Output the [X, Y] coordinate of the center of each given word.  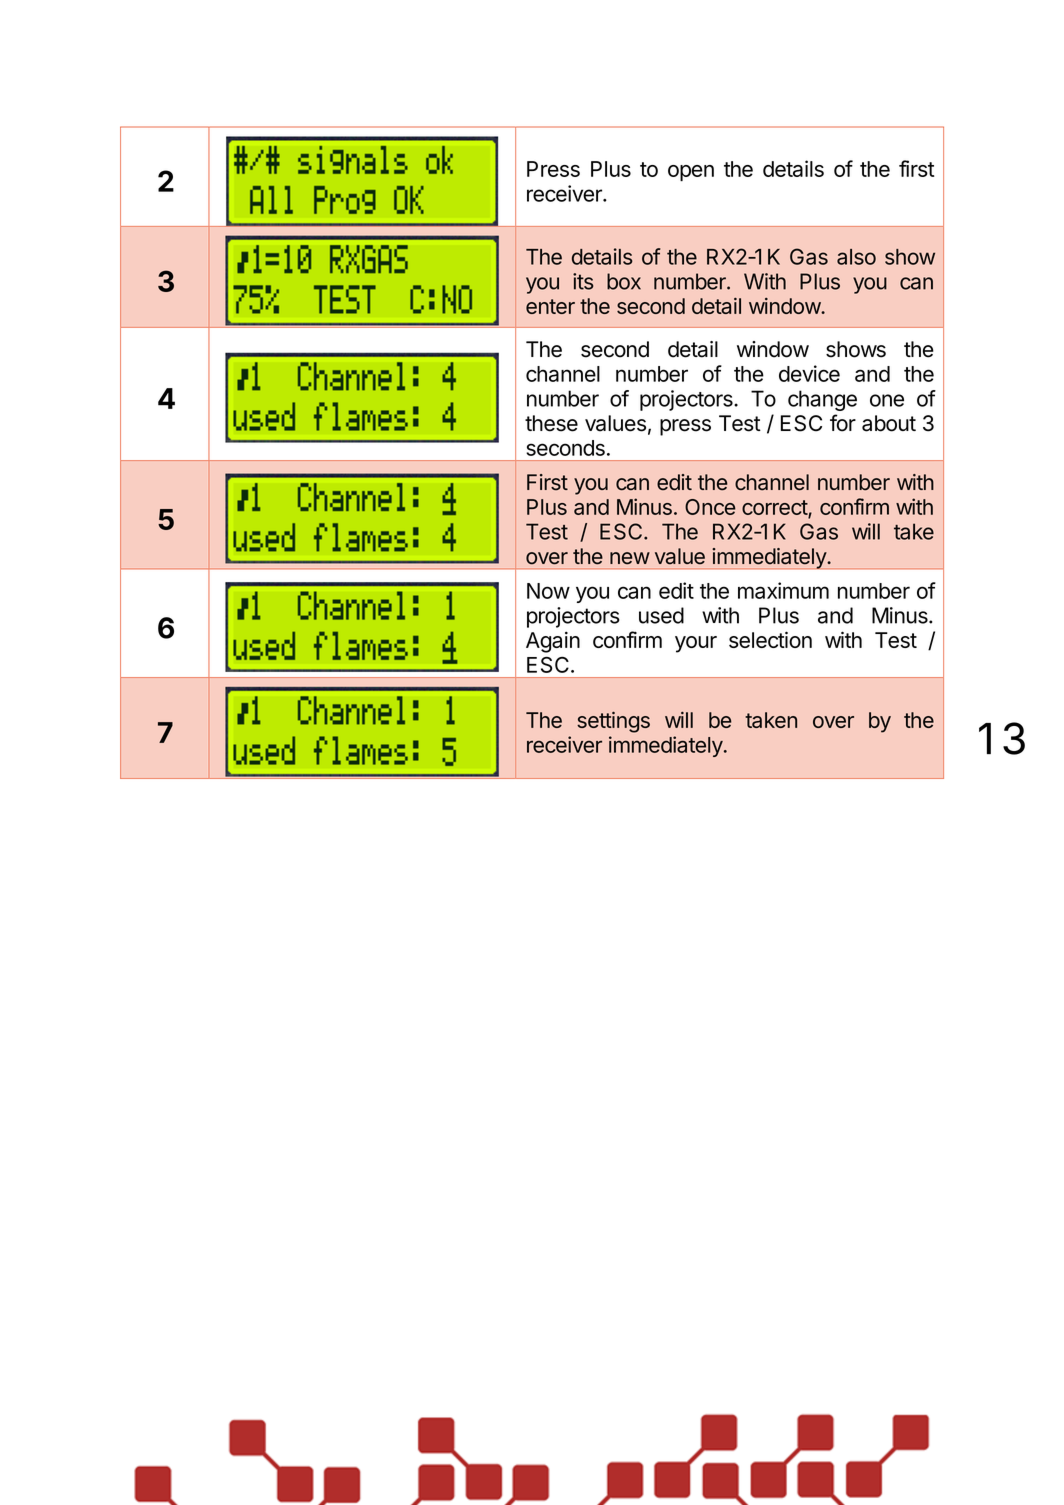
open [691, 173]
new [630, 558]
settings [613, 722]
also [856, 257]
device [809, 373]
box [624, 281]
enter [550, 306]
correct [775, 507]
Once [710, 507]
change [822, 400]
